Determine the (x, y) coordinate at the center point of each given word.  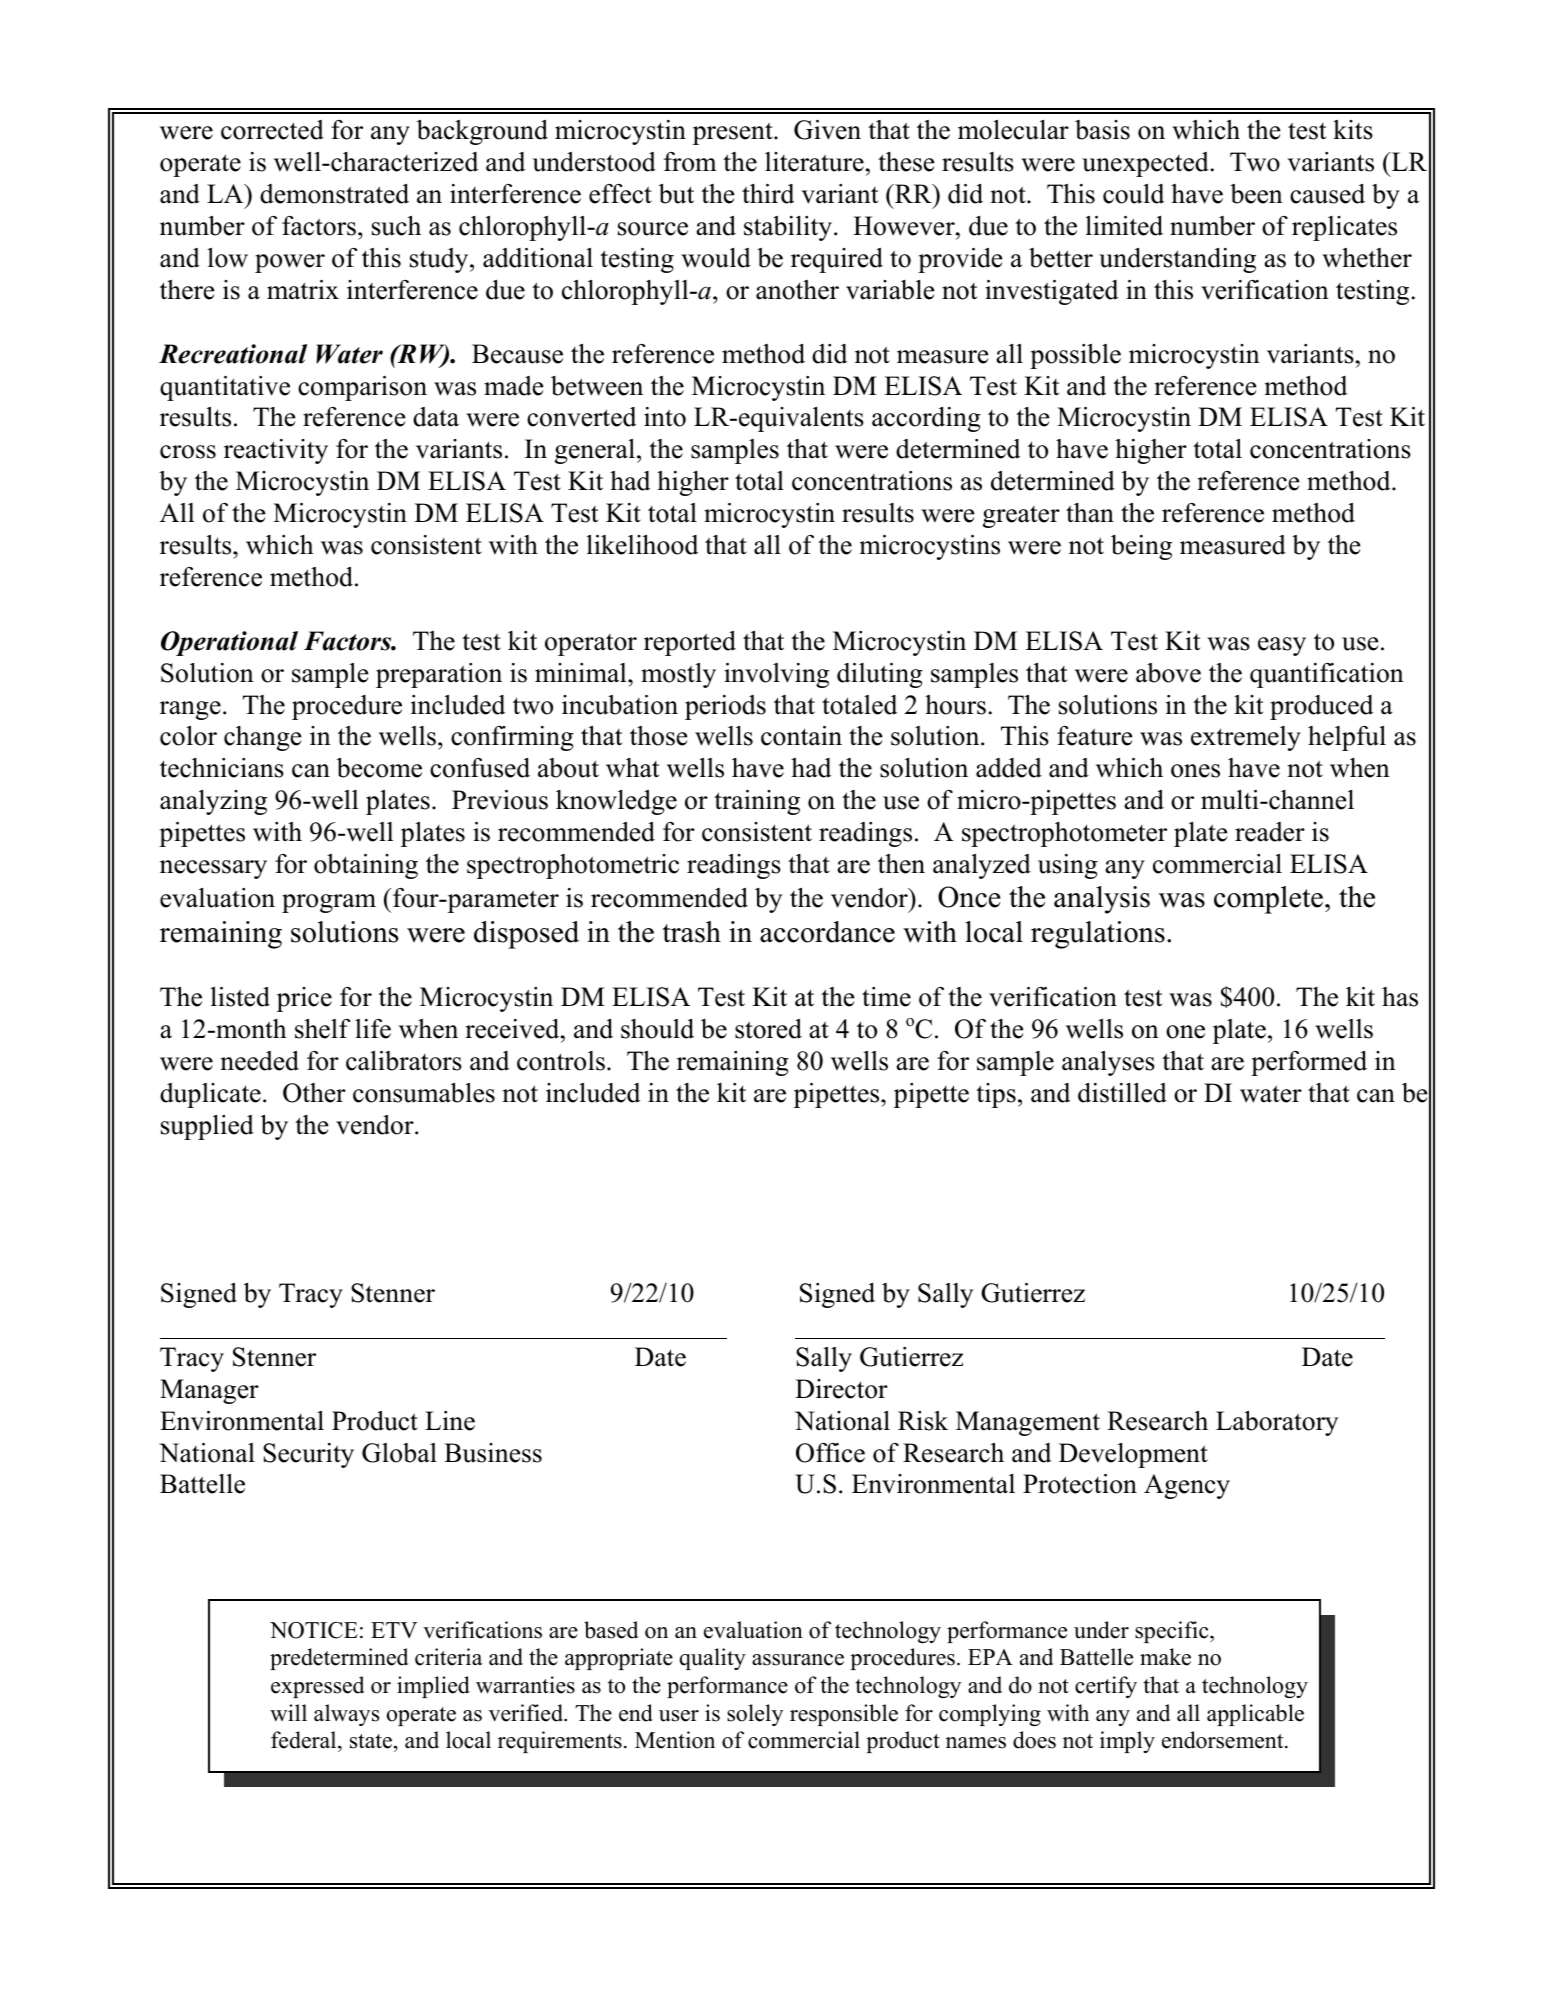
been (1256, 194)
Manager (209, 1391)
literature (814, 162)
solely (755, 1715)
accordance (827, 932)
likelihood (642, 545)
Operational (229, 643)
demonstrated (334, 194)
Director (841, 1389)
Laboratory (1277, 1423)
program (329, 903)
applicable (1255, 1715)
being (1141, 547)
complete (1270, 900)
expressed (317, 1687)
